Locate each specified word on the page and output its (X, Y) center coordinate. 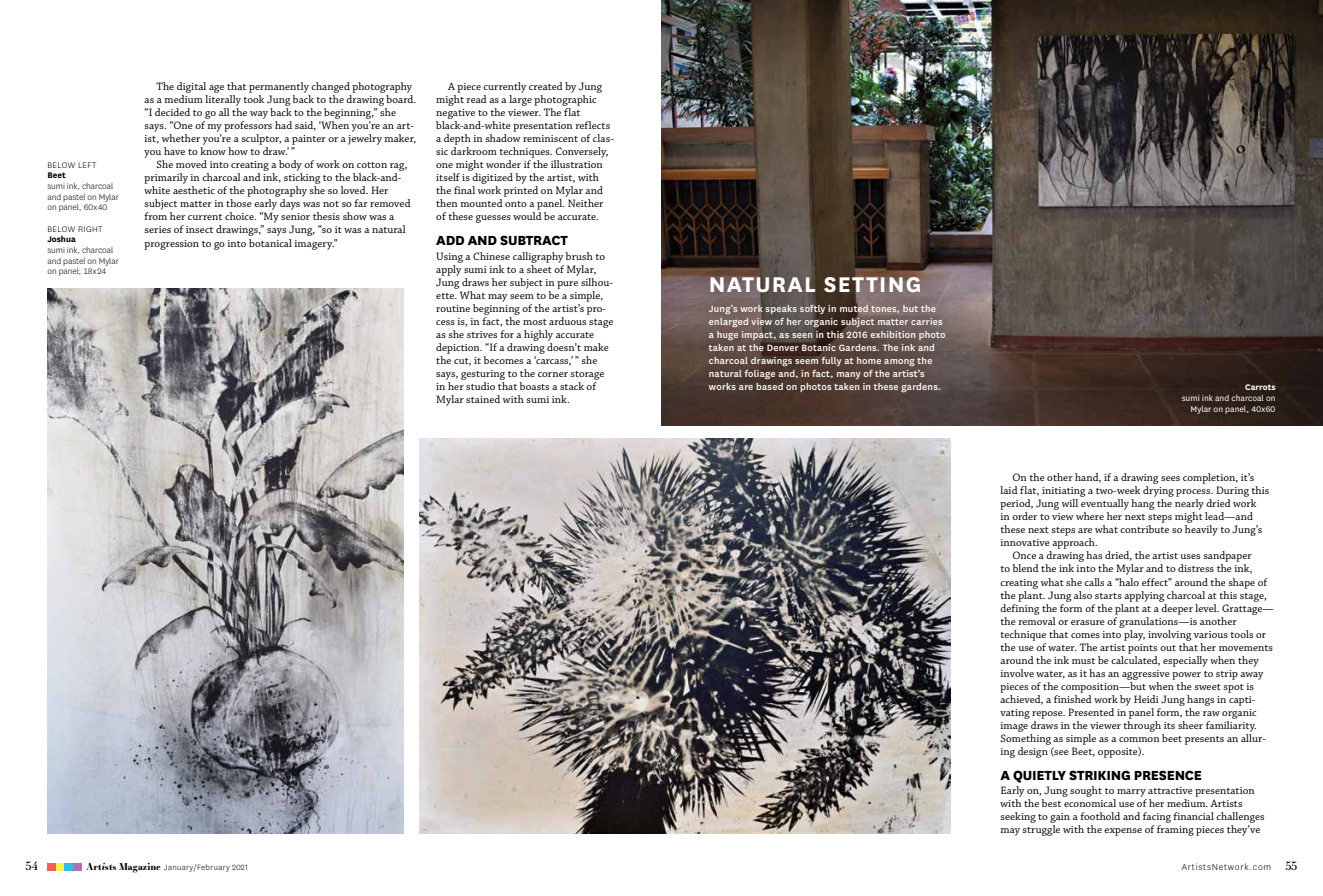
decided (172, 112)
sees (1170, 478)
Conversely (581, 152)
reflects (592, 125)
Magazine (140, 868)
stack (572, 386)
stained (483, 399)
